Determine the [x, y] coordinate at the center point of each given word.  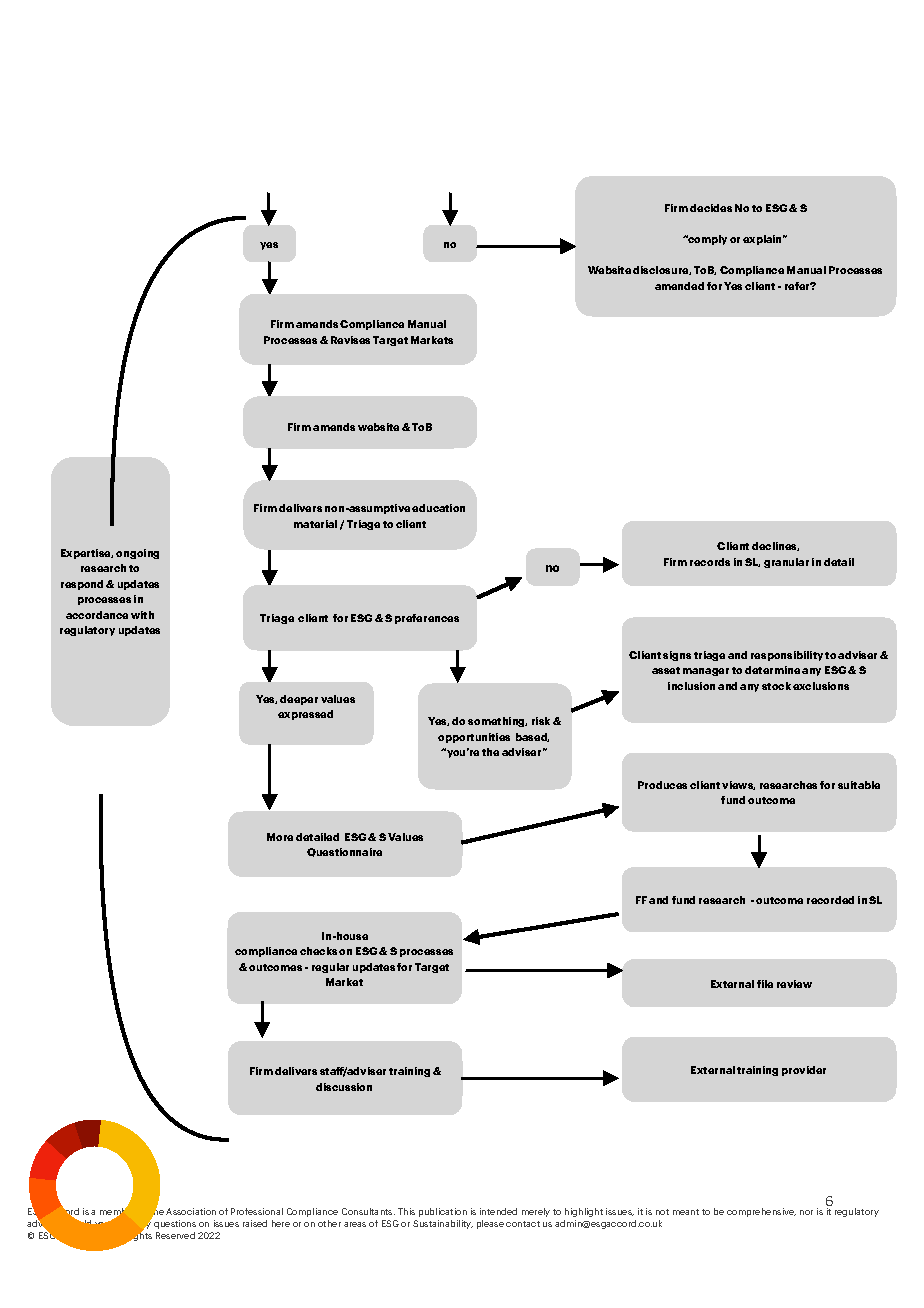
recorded [830, 900]
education [438, 508]
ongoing [137, 554]
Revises [350, 340]
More [280, 837]
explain [764, 240]
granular [786, 563]
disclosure [662, 270]
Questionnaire [344, 852]
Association [191, 1211]
